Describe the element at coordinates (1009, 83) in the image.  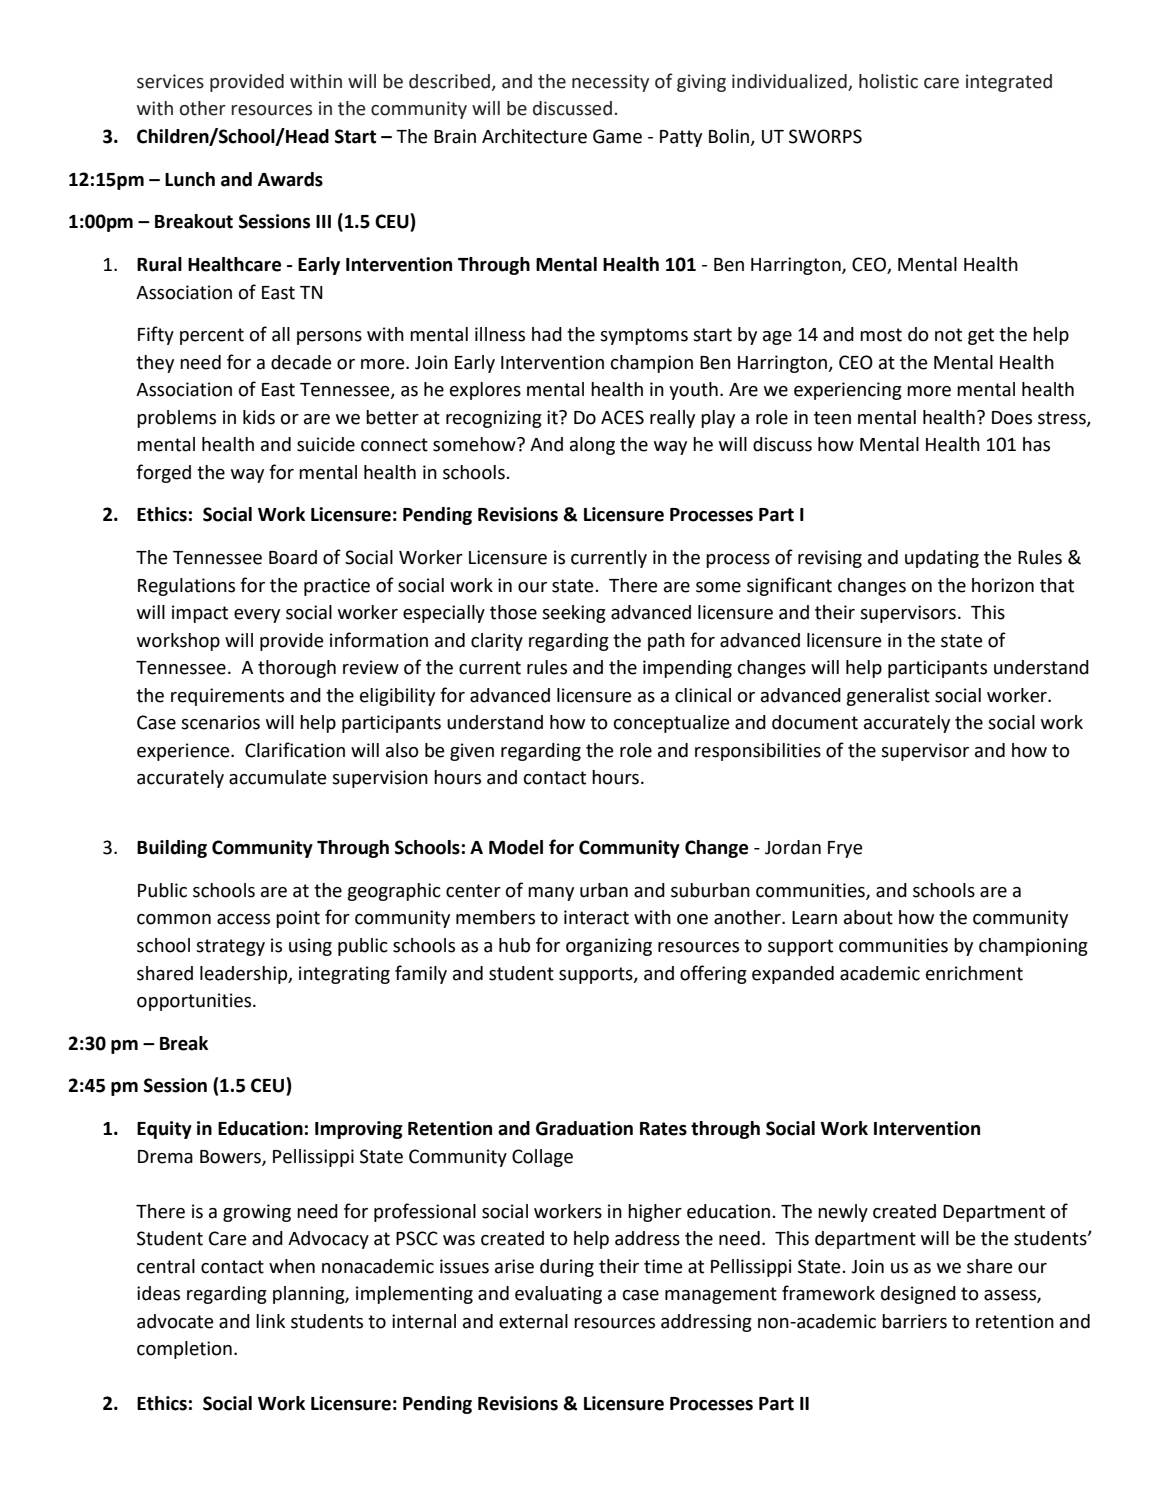
I see `integrated` at that location.
